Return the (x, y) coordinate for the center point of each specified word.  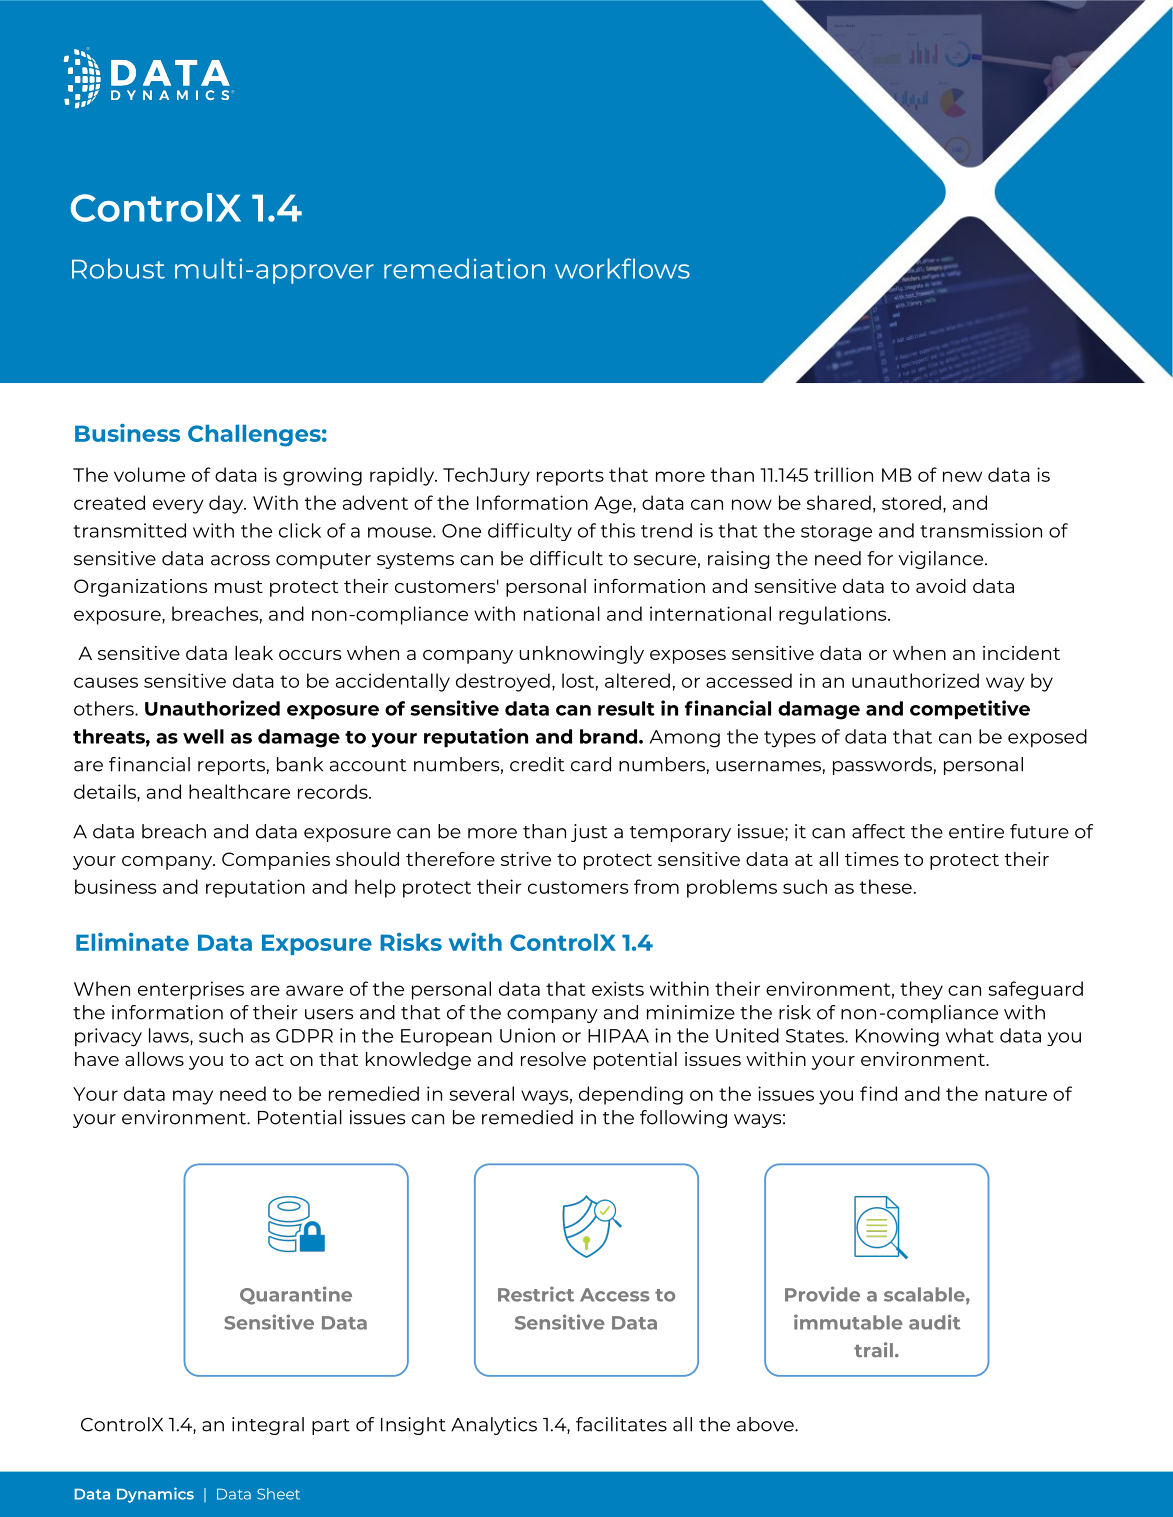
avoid (941, 586)
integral (268, 1426)
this (618, 530)
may (193, 1097)
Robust (118, 268)
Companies (276, 861)
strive (526, 859)
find (878, 1093)
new (962, 476)
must (239, 586)
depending (631, 1095)
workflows (622, 268)
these (886, 886)
